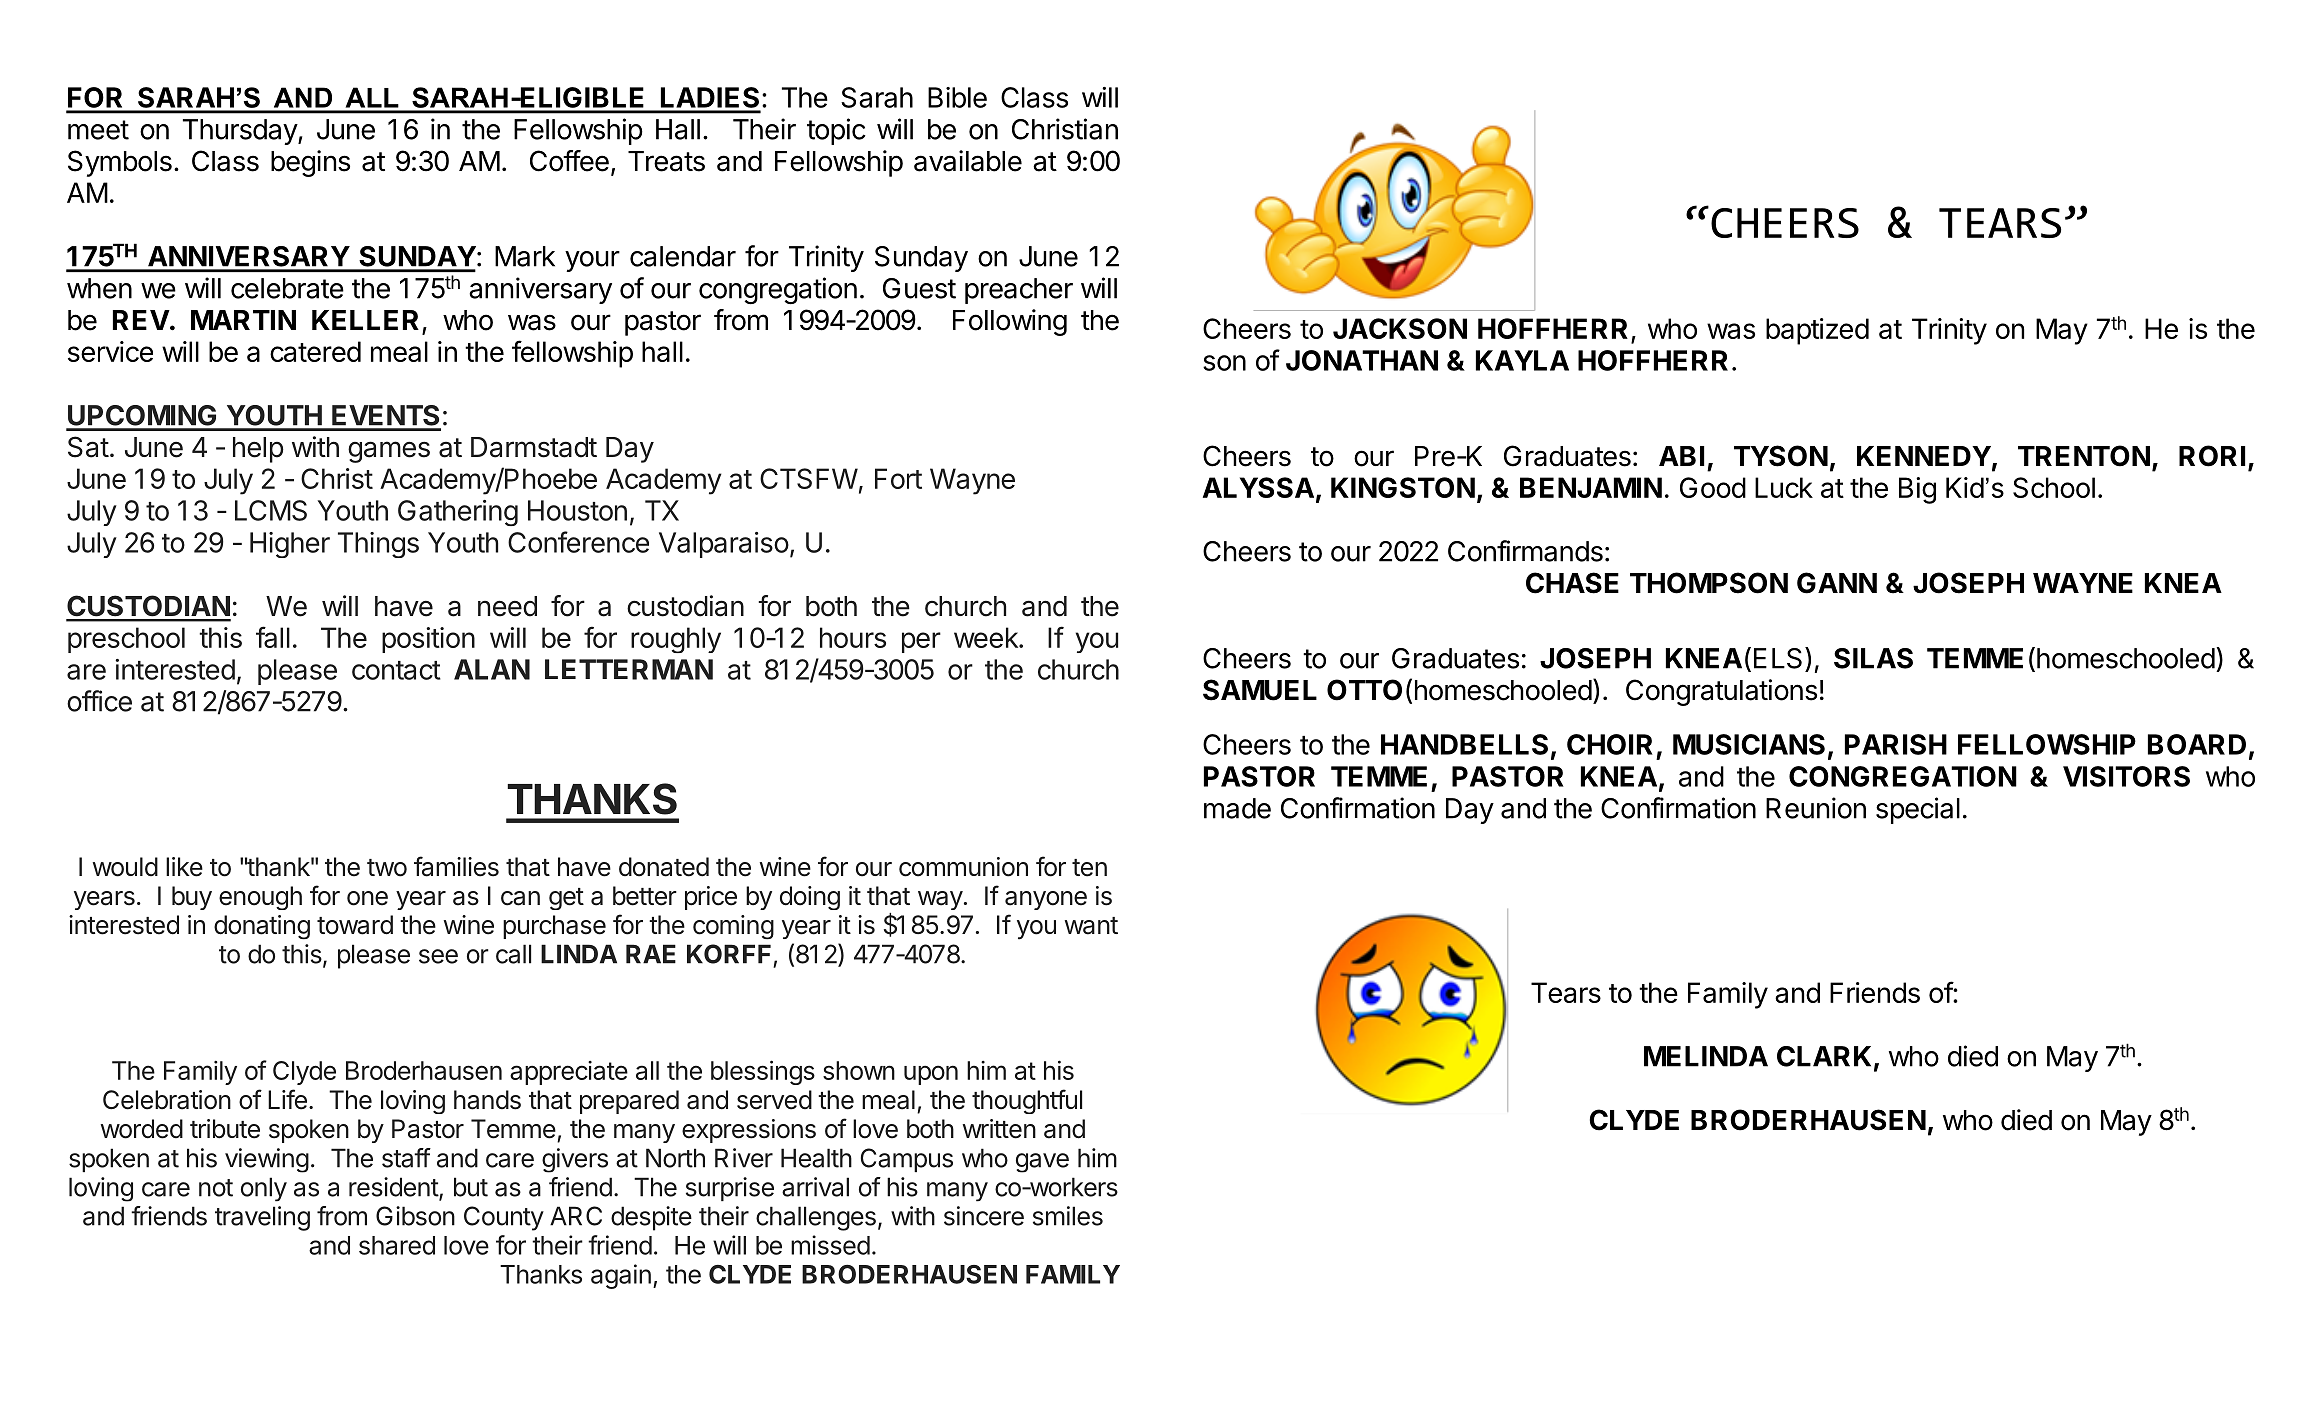 The width and height of the screenshot is (2321, 1409). What do you see at coordinates (1924, 456) in the screenshot?
I see `KENNEDY` at bounding box center [1924, 456].
